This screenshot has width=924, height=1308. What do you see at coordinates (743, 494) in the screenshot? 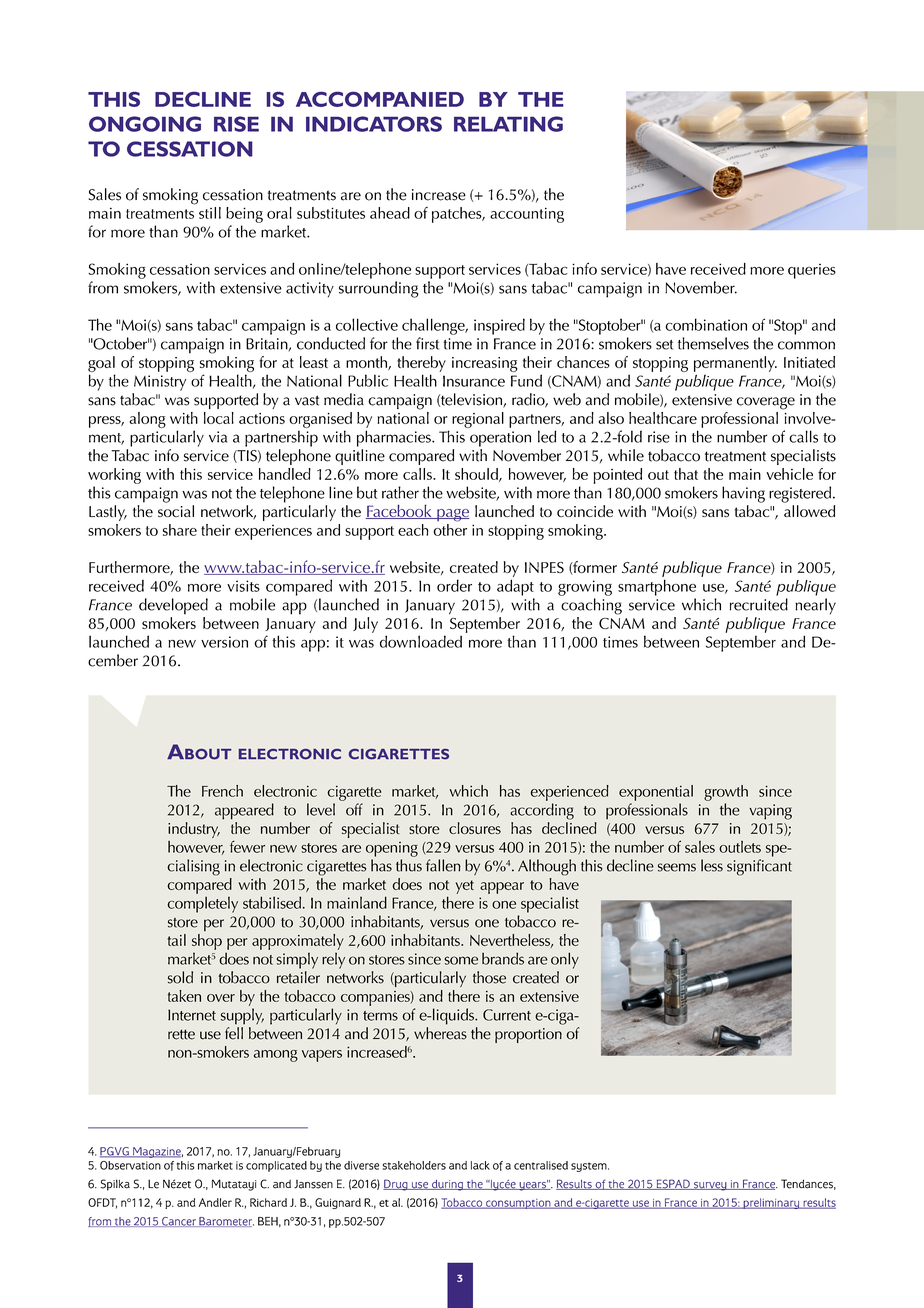
I see `having` at bounding box center [743, 494].
